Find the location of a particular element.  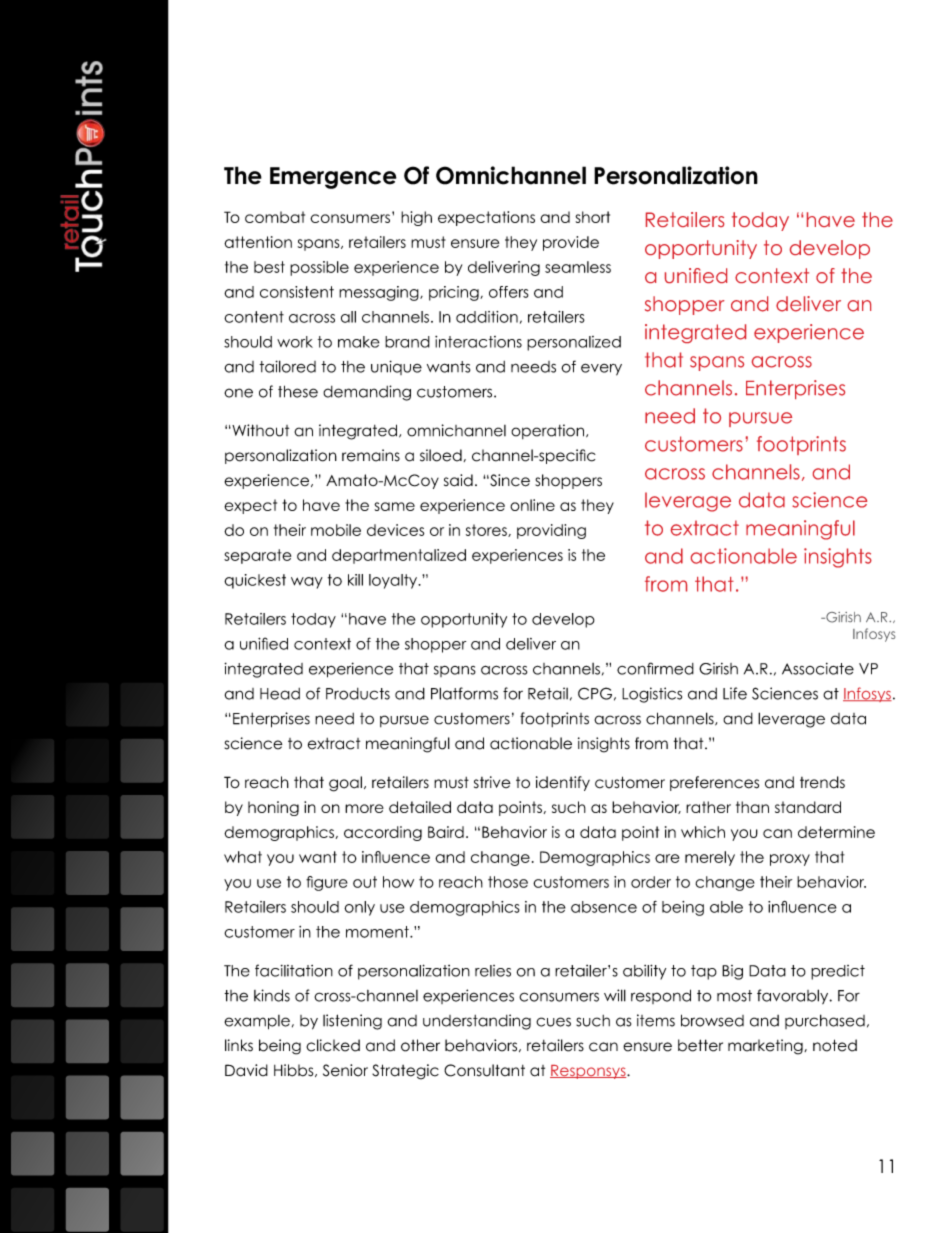

CPG is located at coordinates (595, 693).
